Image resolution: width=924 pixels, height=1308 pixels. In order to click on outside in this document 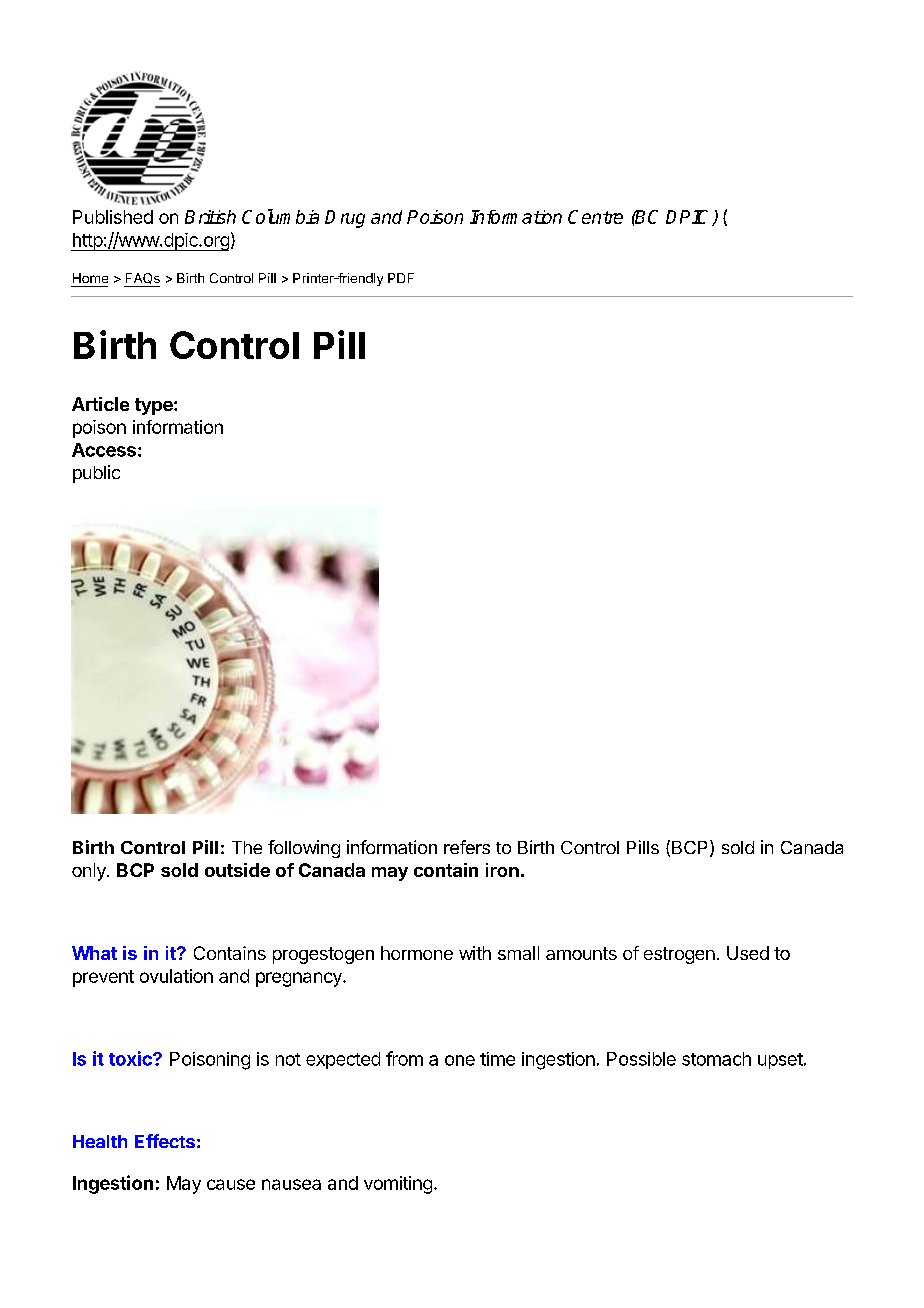, I will do `click(237, 870)`.
